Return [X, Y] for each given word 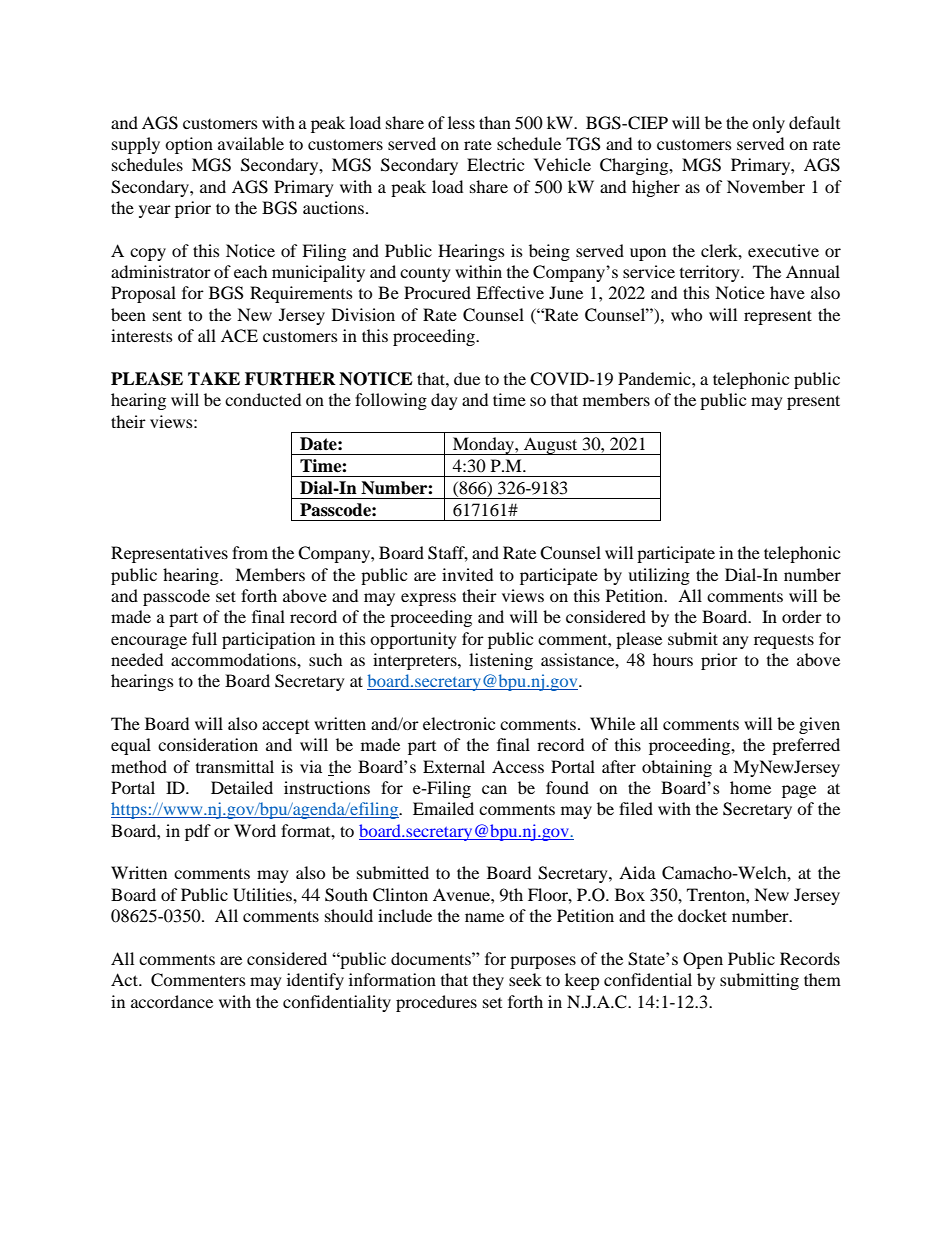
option [189, 145]
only [768, 124]
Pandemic [655, 378]
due [467, 378]
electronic [459, 723]
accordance [172, 1001]
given [819, 725]
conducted [263, 399]
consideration [208, 744]
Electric [495, 164]
